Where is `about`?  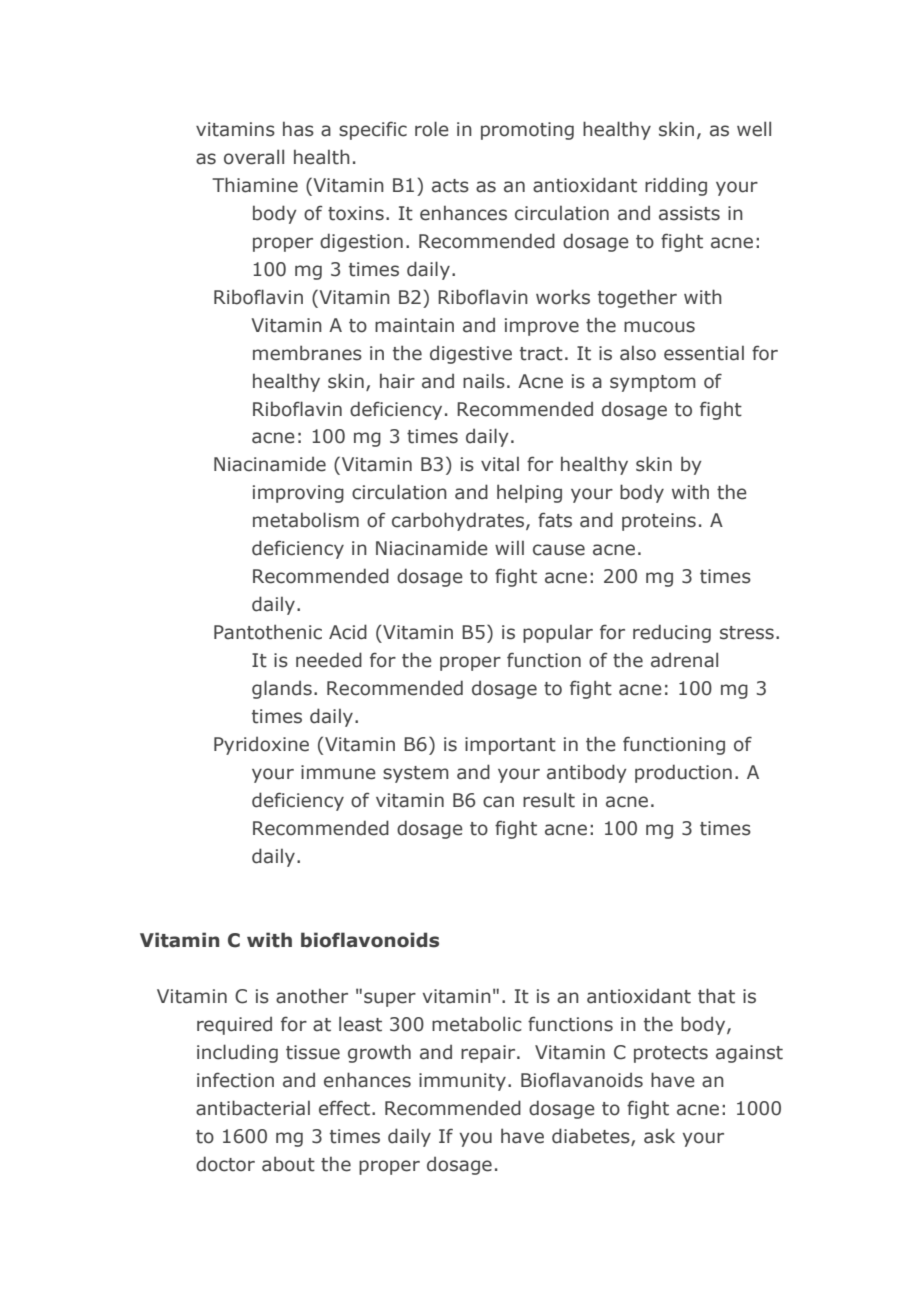
about is located at coordinates (288, 1164).
